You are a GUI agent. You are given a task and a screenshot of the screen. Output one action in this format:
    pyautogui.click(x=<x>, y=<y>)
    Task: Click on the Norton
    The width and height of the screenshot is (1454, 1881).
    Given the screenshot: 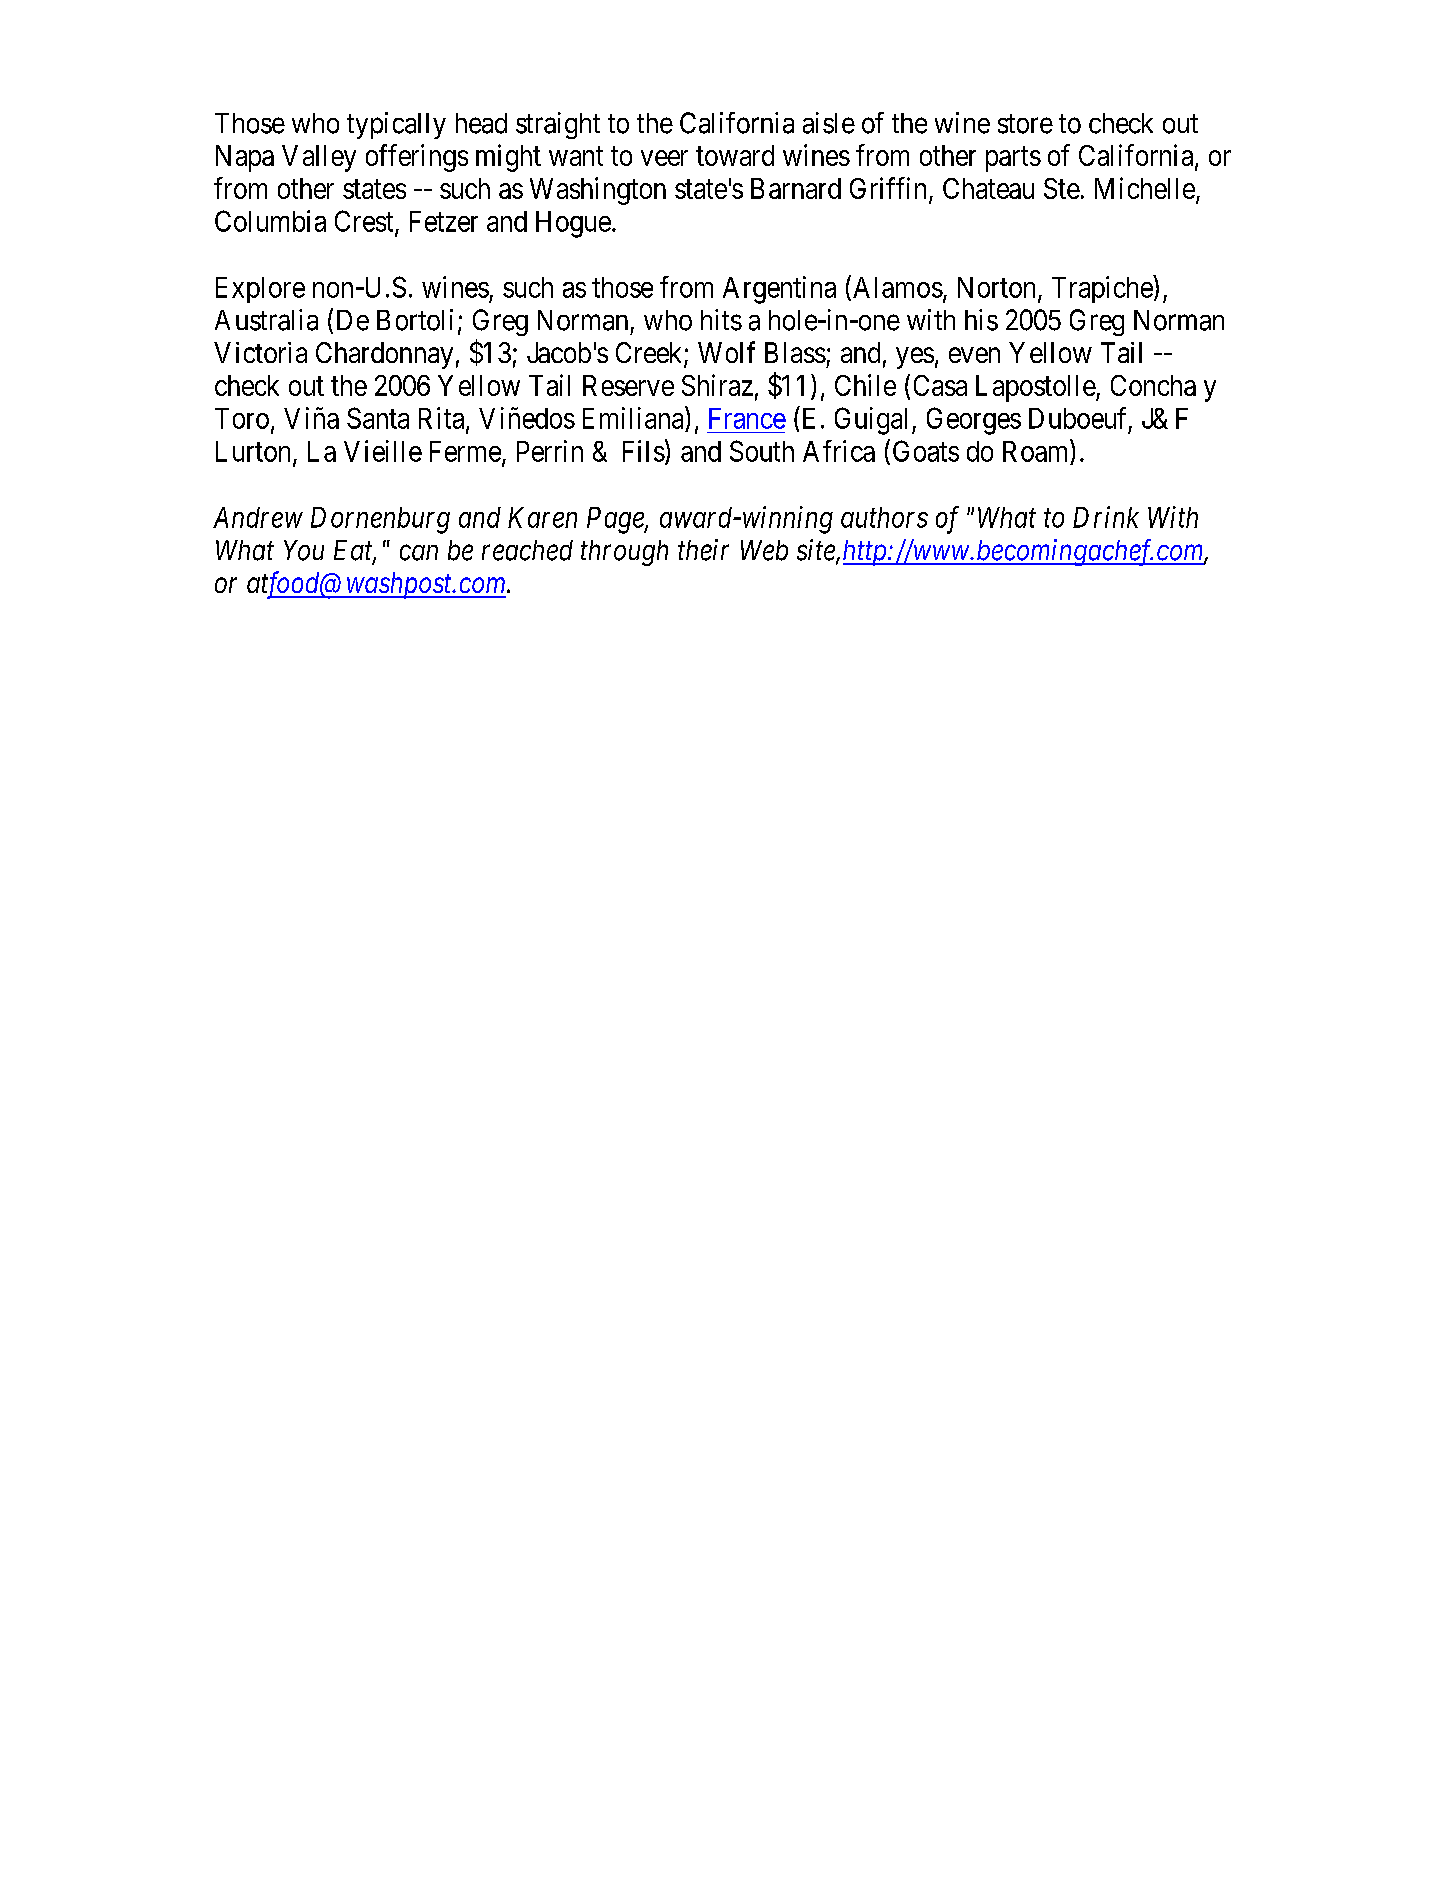 What is the action you would take?
    pyautogui.click(x=998, y=288)
